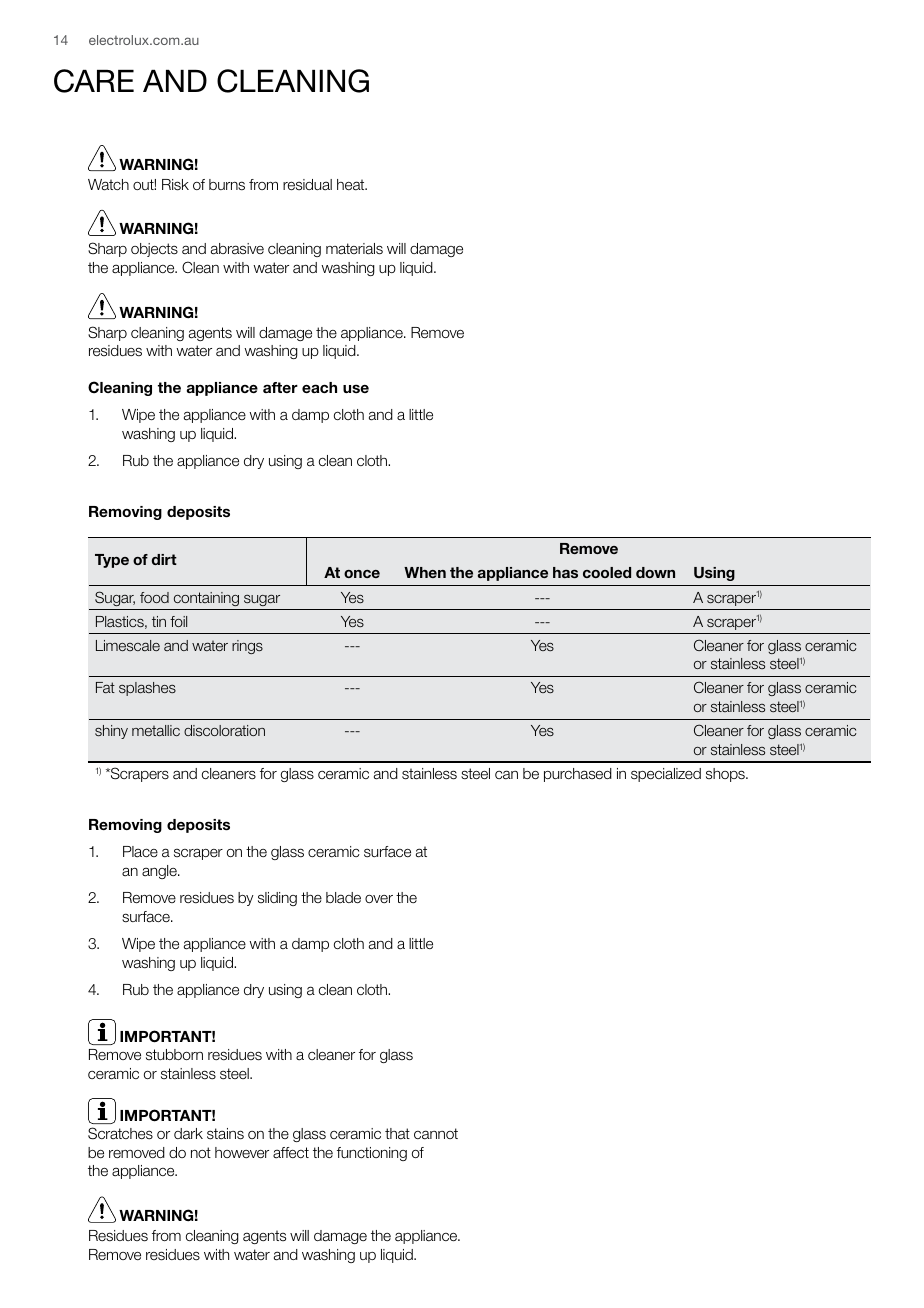  Describe the element at coordinates (655, 572) in the document. I see `down` at that location.
